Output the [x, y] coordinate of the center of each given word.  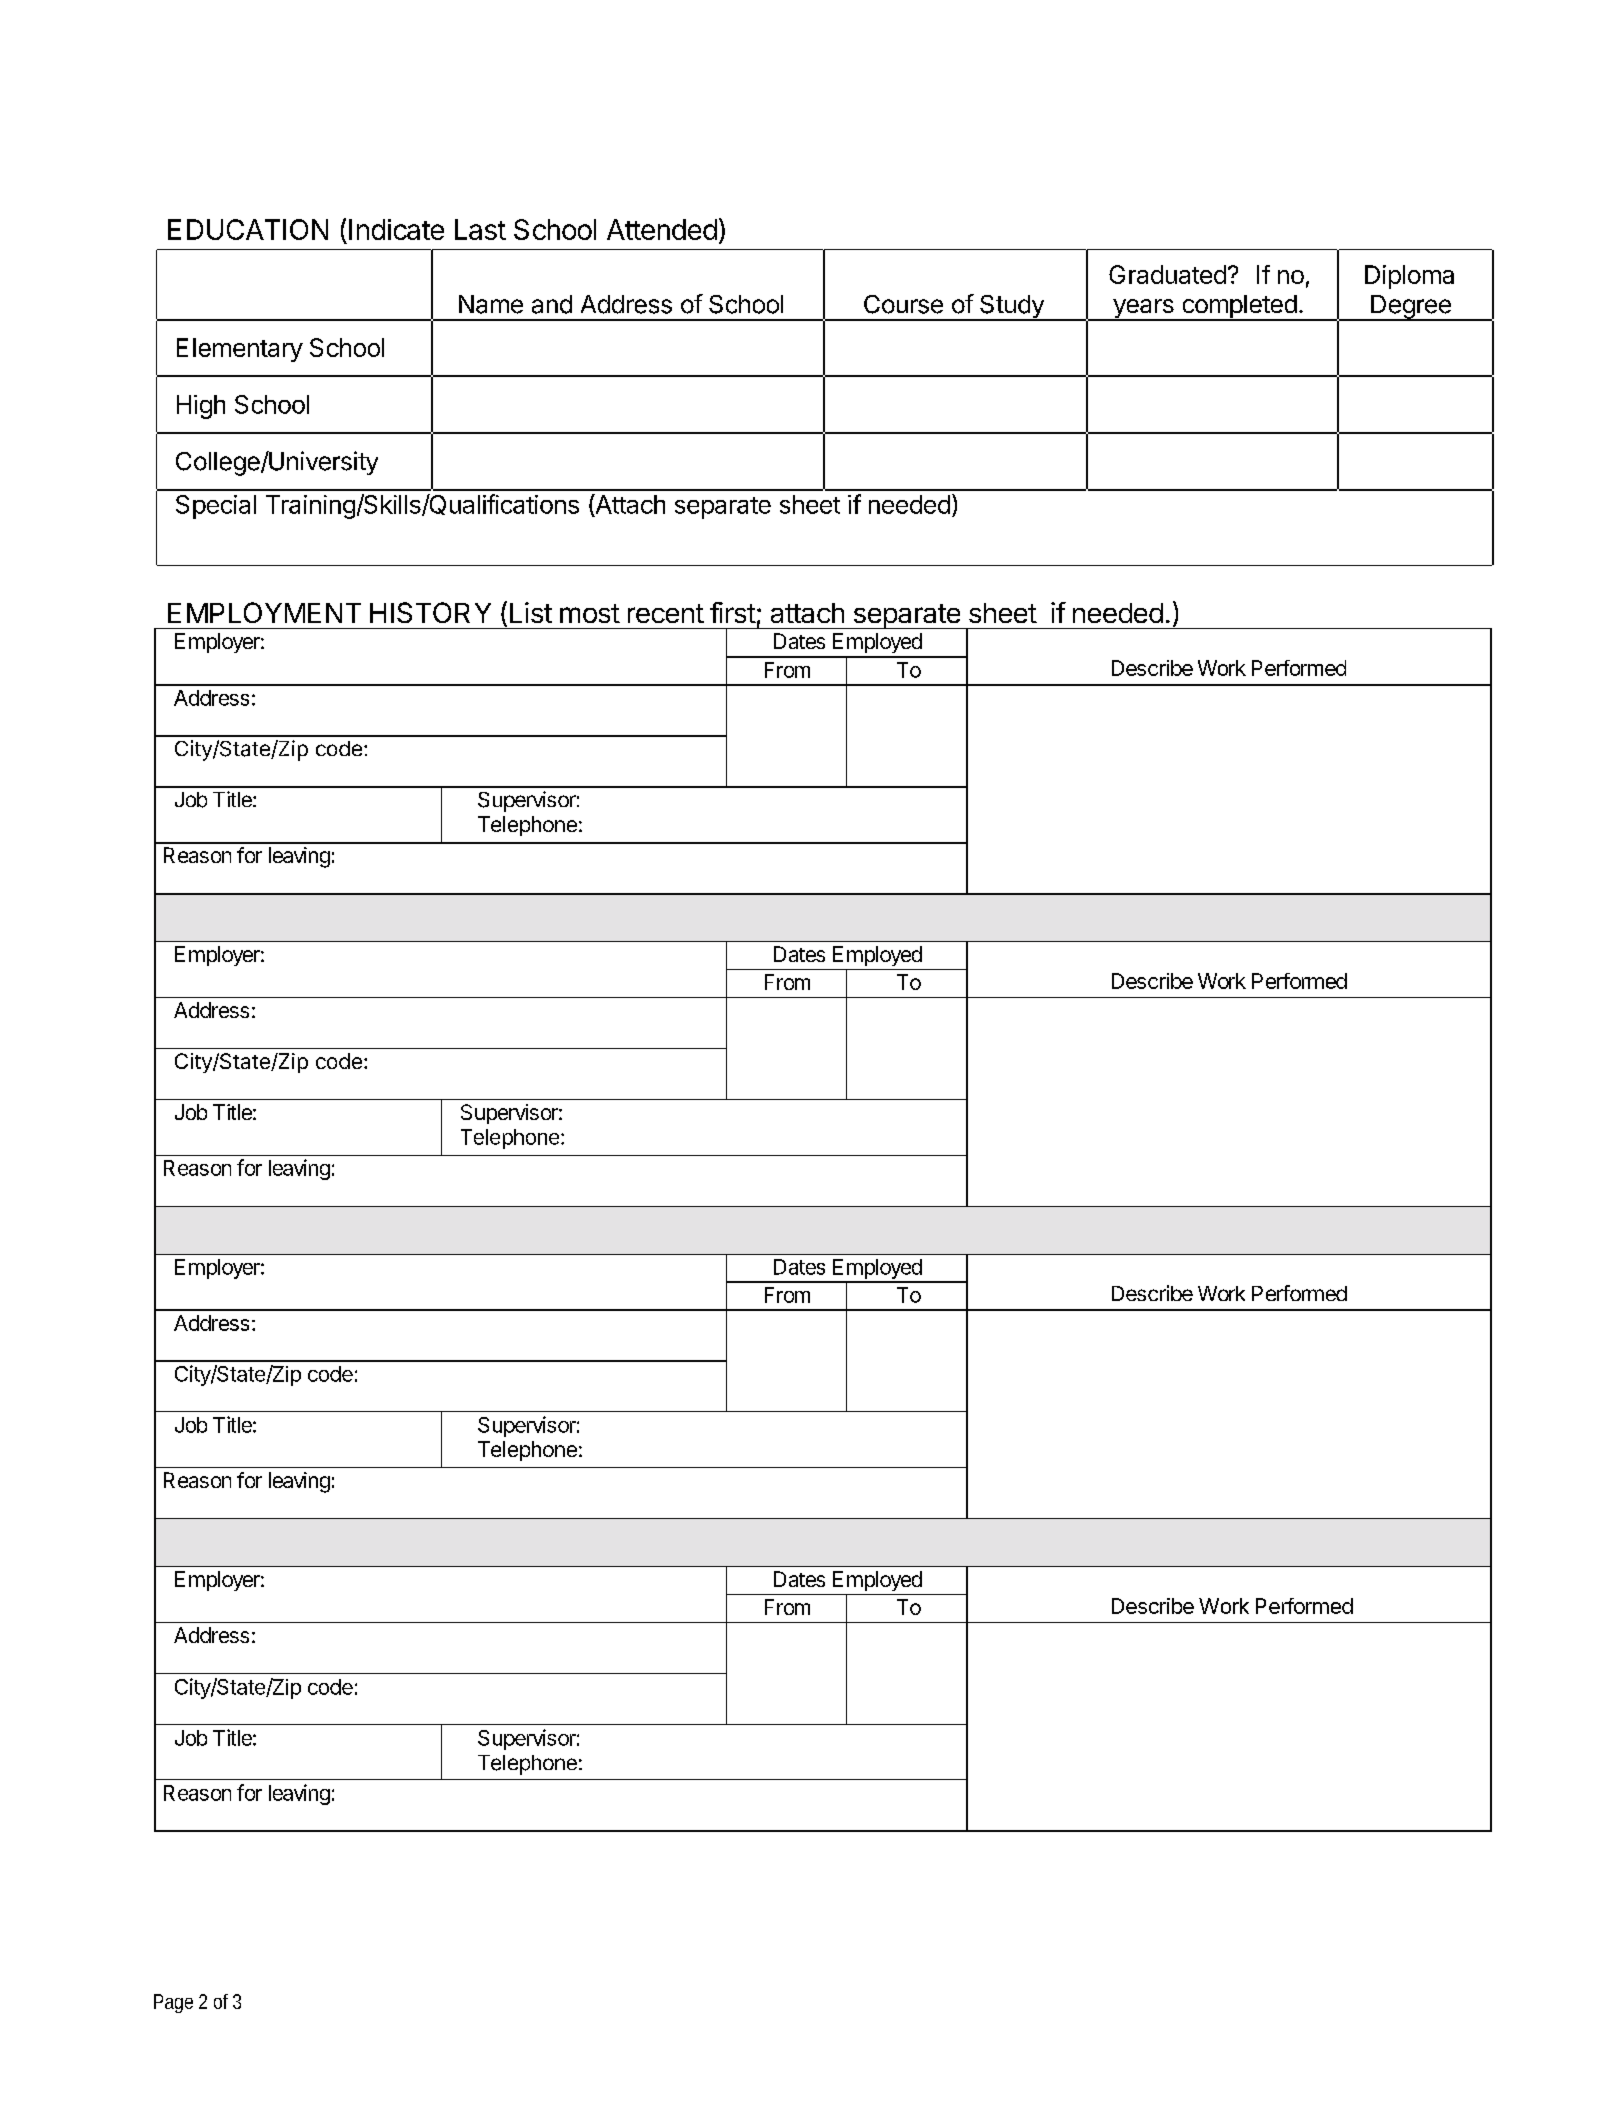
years [1143, 310]
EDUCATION [248, 229]
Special [216, 507]
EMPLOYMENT [264, 612]
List [531, 612]
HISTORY [430, 612]
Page [173, 2003]
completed [1239, 308]
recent [666, 613]
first [733, 612]
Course [903, 304]
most [590, 613]
